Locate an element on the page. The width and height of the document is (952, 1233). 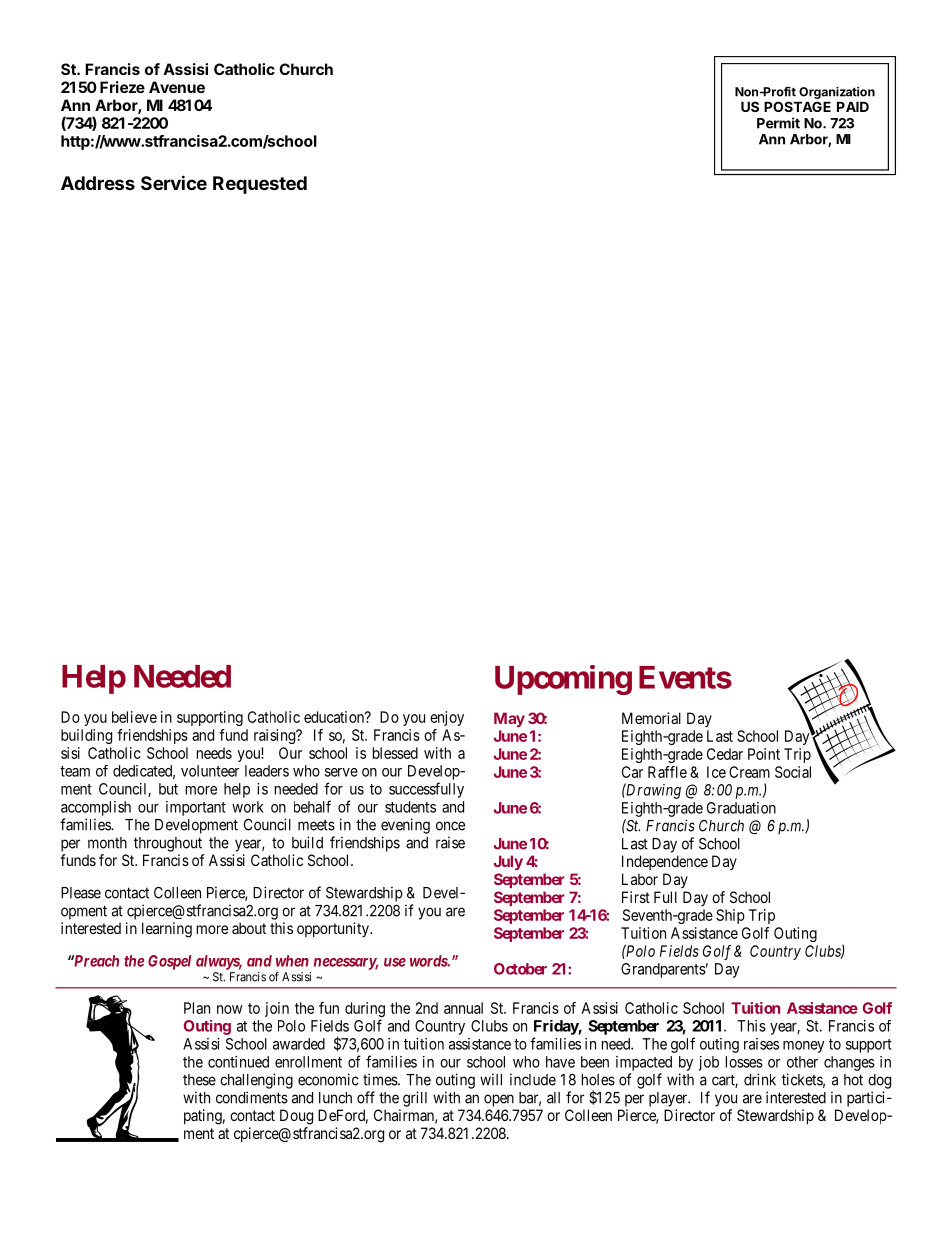
drink is located at coordinates (760, 1079).
